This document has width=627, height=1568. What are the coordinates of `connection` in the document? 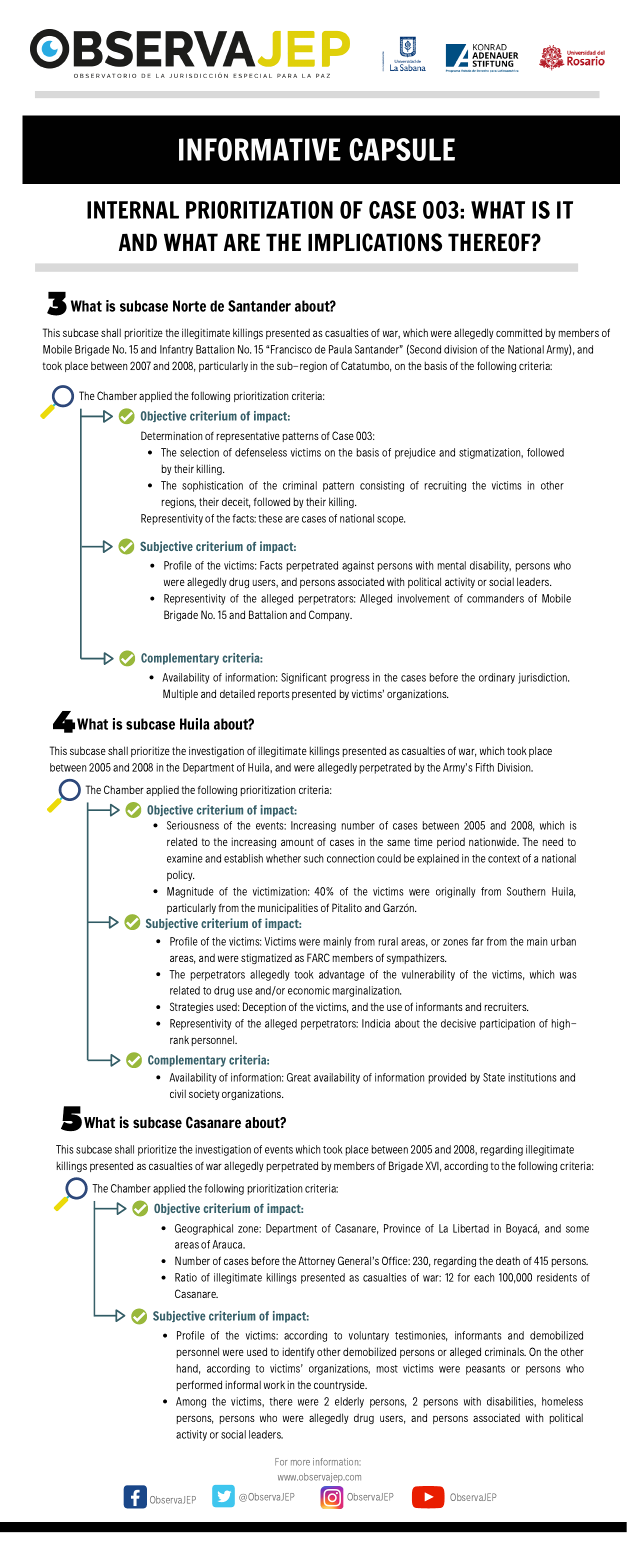 It's located at (350, 858).
